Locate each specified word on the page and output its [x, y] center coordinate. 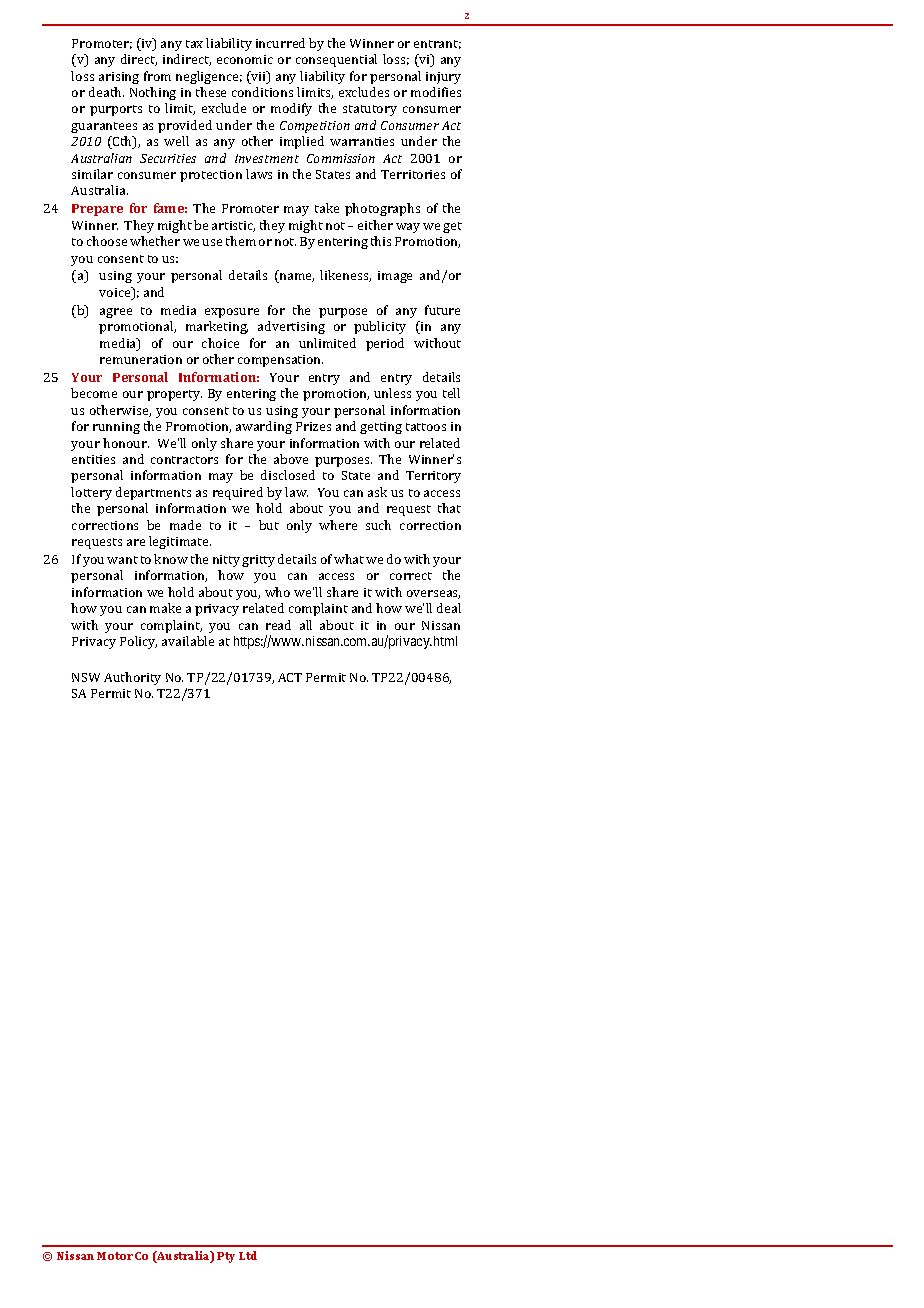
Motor [115, 1256]
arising [119, 78]
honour [126, 443]
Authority [132, 678]
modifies [436, 92]
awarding [264, 427]
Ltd [248, 1255]
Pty [226, 1257]
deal [449, 608]
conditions [262, 92]
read [278, 625]
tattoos [426, 427]
